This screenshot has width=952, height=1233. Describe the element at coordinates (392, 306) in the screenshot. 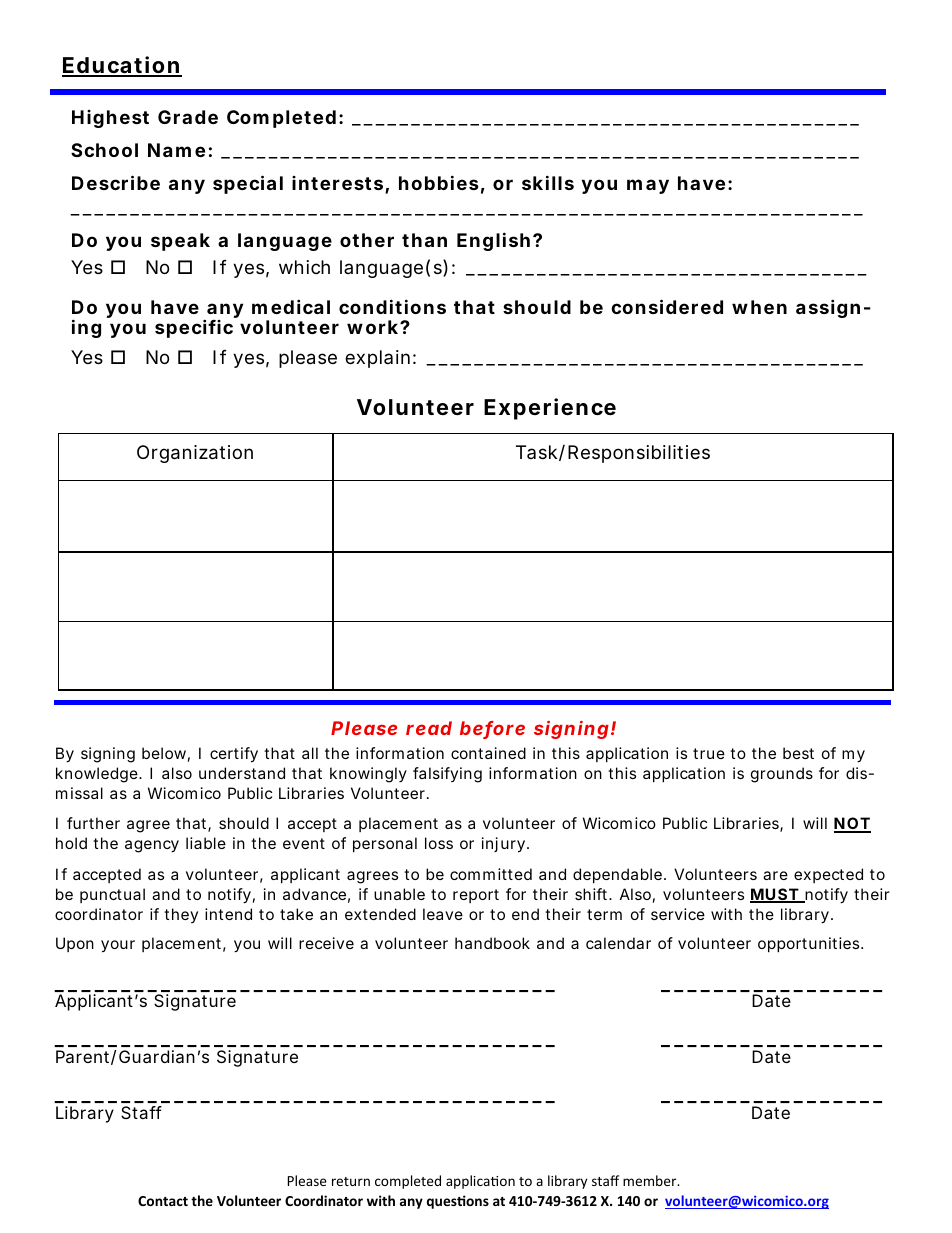

I see `conditions` at that location.
